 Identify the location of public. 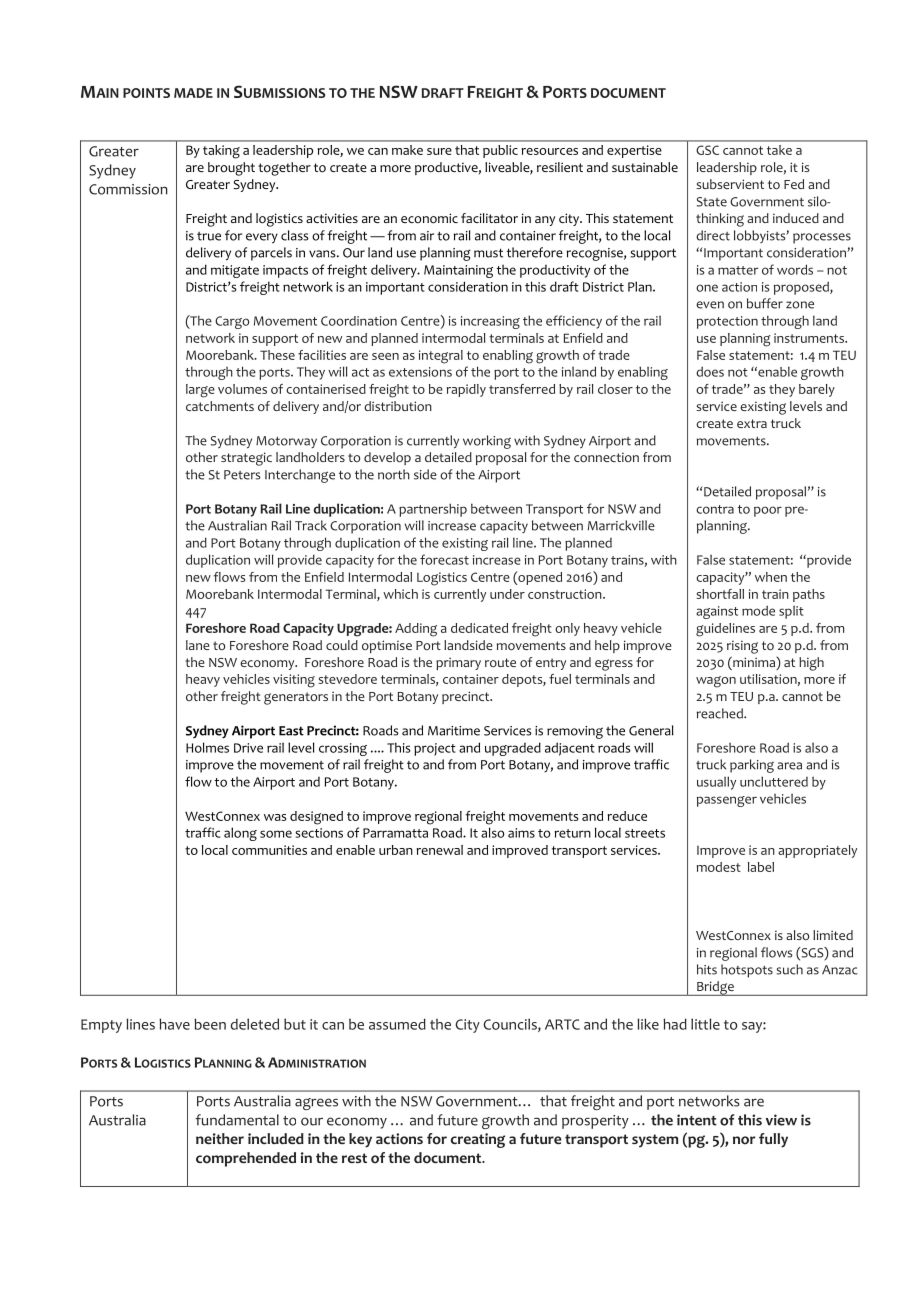
(500, 151).
